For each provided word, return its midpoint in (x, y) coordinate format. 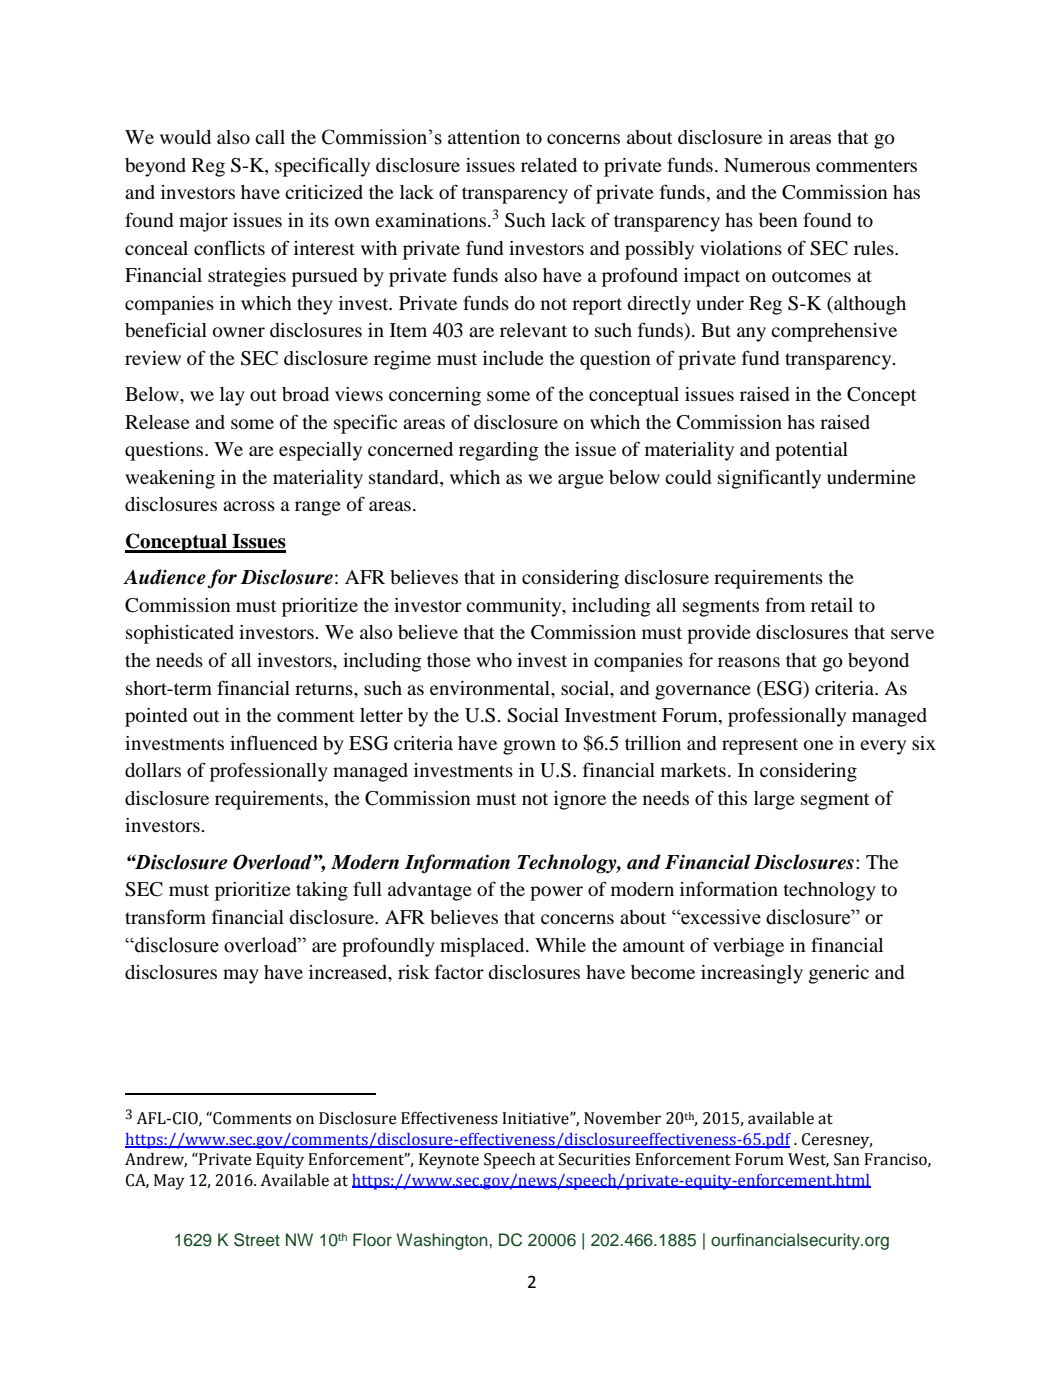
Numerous (767, 165)
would (185, 137)
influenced (273, 742)
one (818, 745)
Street (257, 1240)
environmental (491, 688)
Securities (594, 1159)
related (549, 165)
